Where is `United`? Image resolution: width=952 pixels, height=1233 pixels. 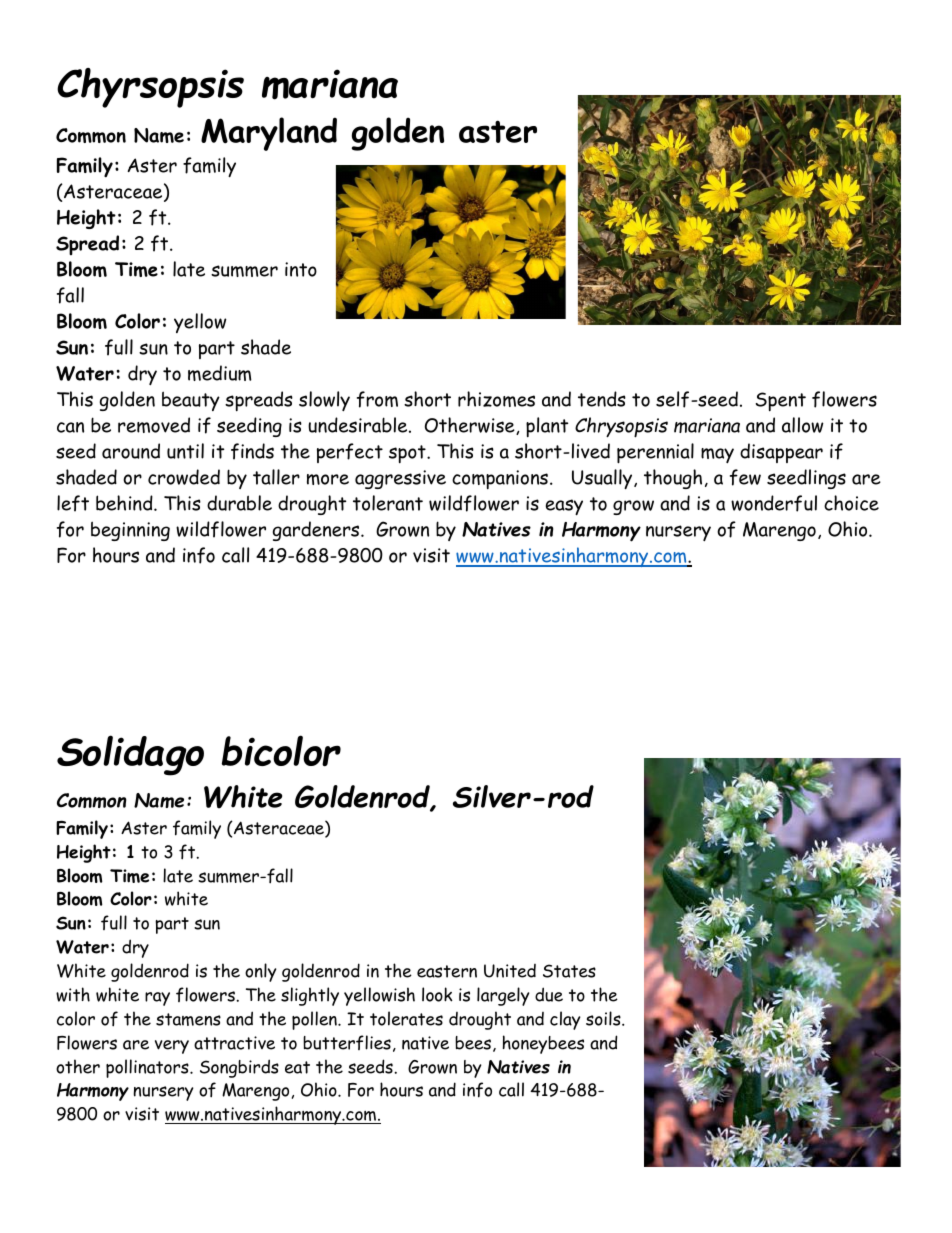
United is located at coordinates (510, 971).
